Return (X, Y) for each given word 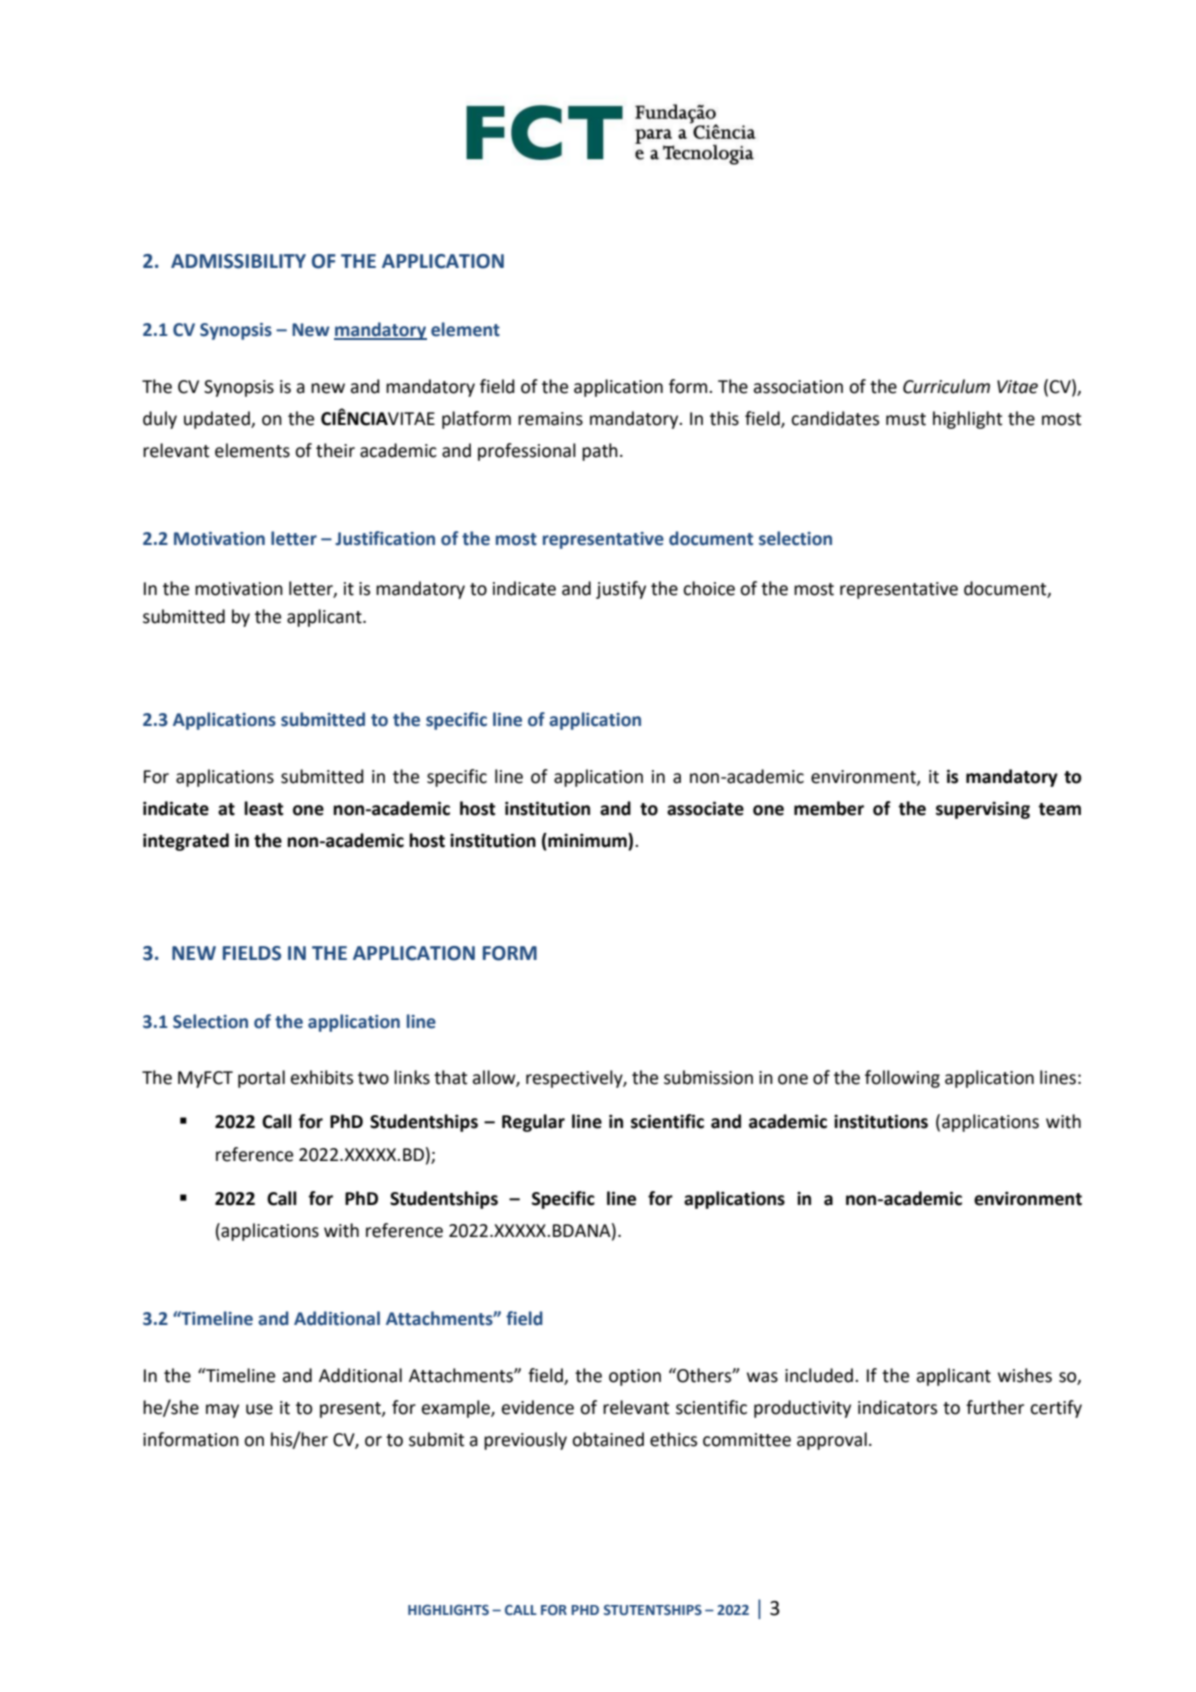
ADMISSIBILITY (238, 261)
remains (550, 419)
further (995, 1407)
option (635, 1377)
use (259, 1409)
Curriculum (946, 386)
